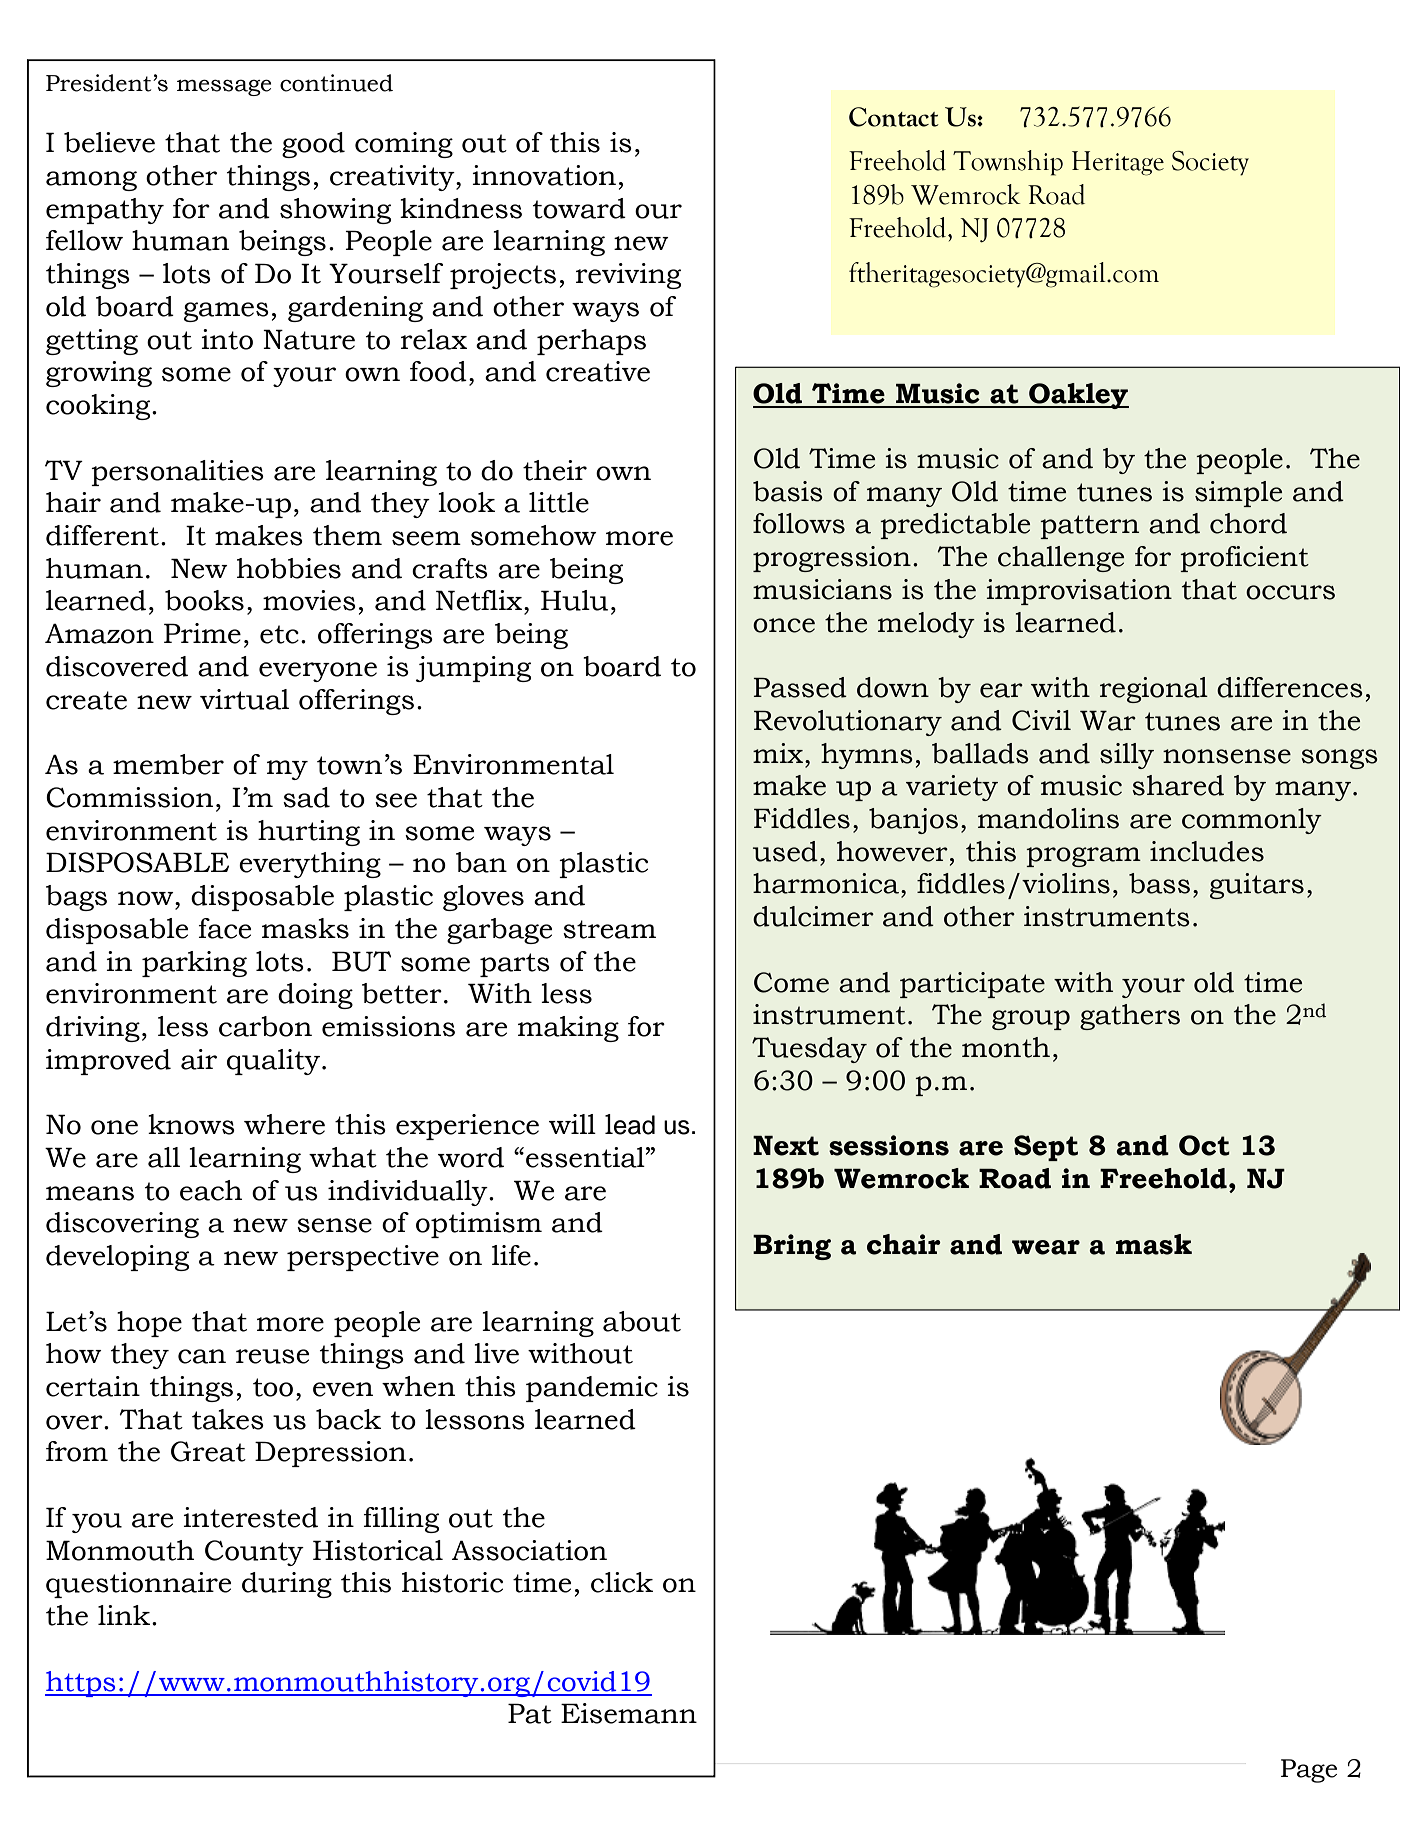 The width and height of the screenshot is (1422, 1840). Describe the element at coordinates (894, 117) in the screenshot. I see `Contact` at that location.
